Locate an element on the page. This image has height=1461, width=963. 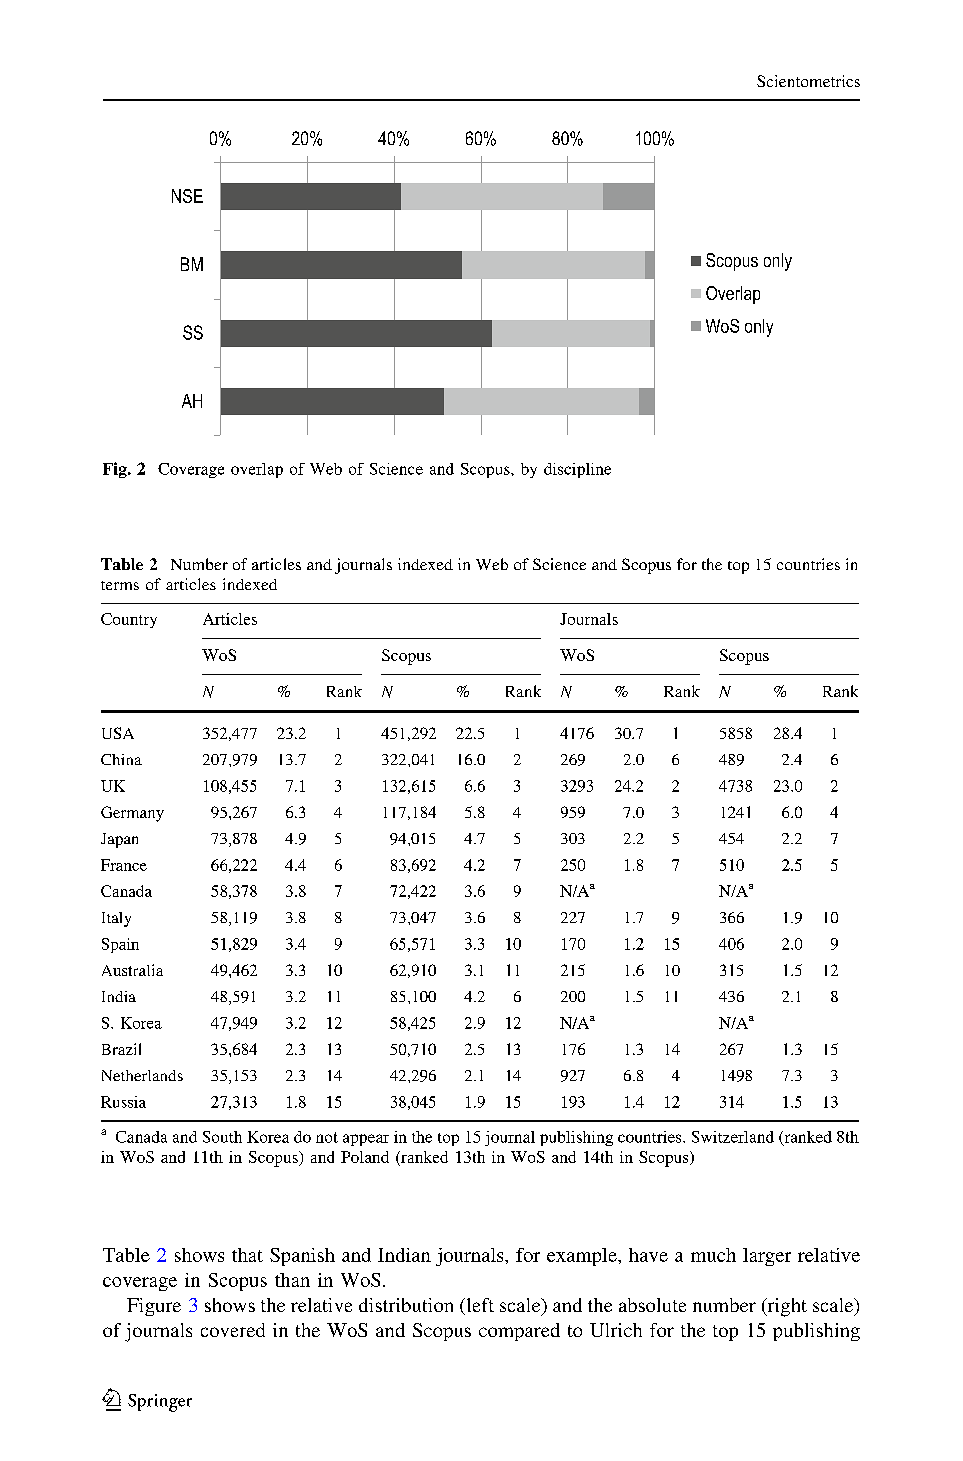
terms is located at coordinates (120, 585).
